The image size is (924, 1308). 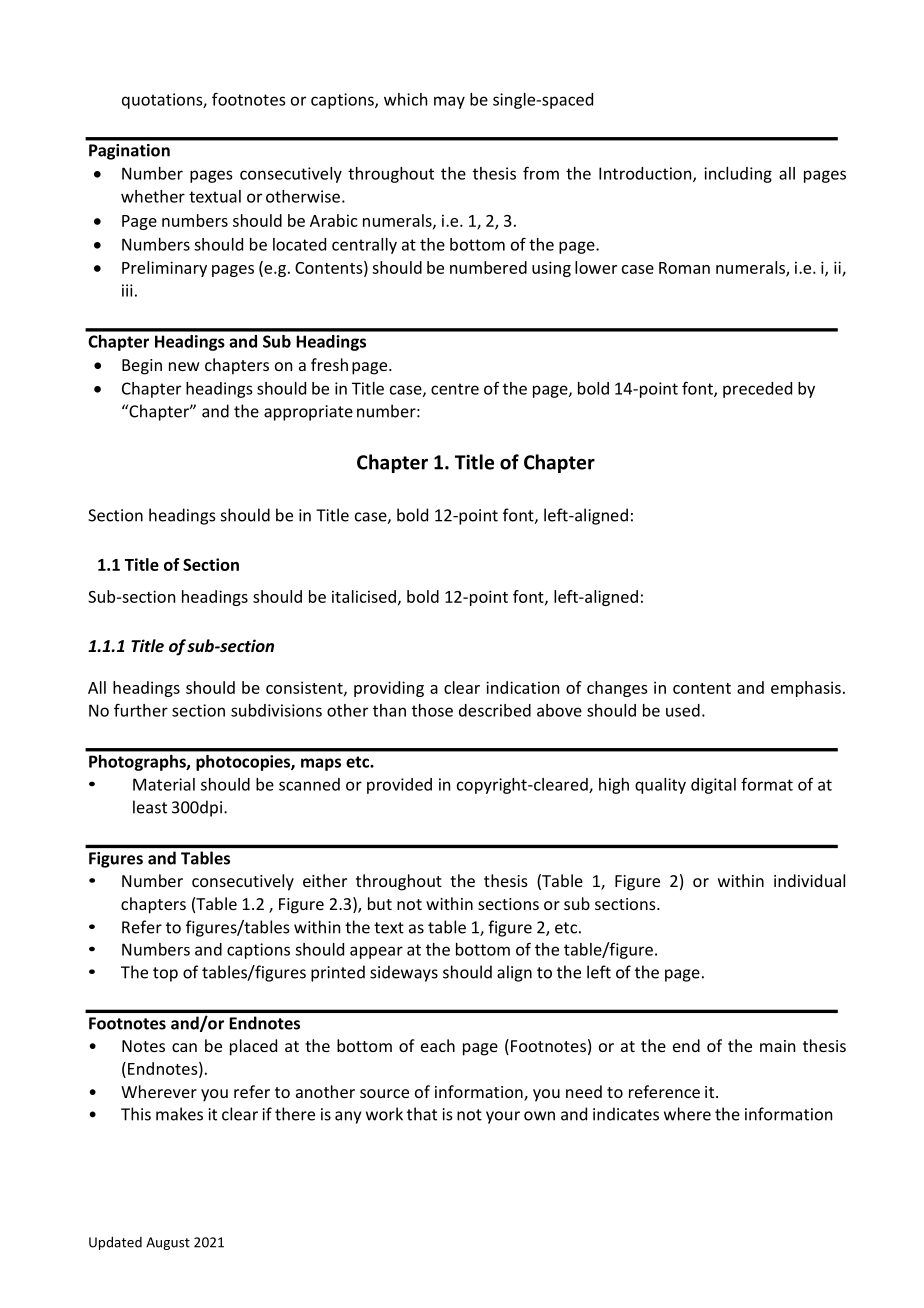 What do you see at coordinates (168, 1243) in the document?
I see `August` at bounding box center [168, 1243].
